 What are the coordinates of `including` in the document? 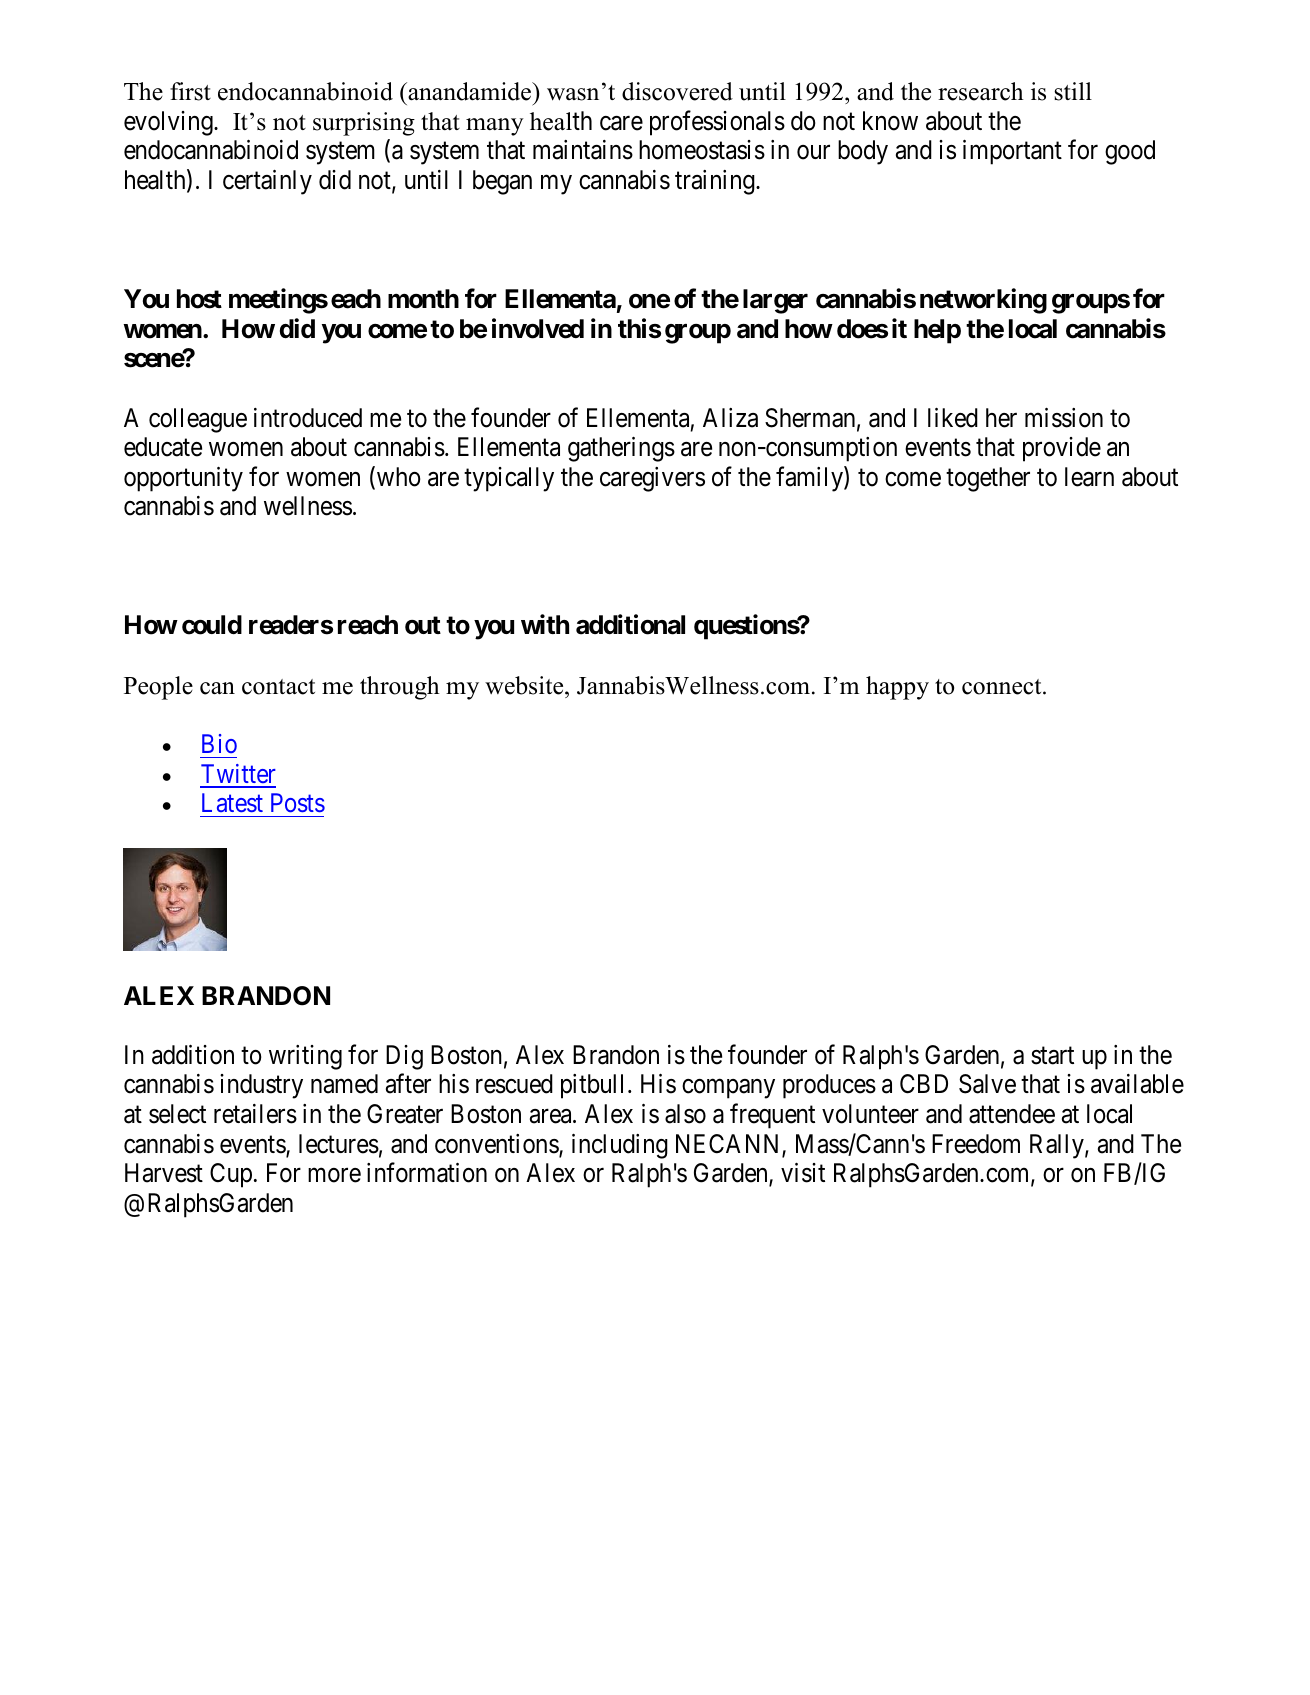 It's located at (620, 1146).
